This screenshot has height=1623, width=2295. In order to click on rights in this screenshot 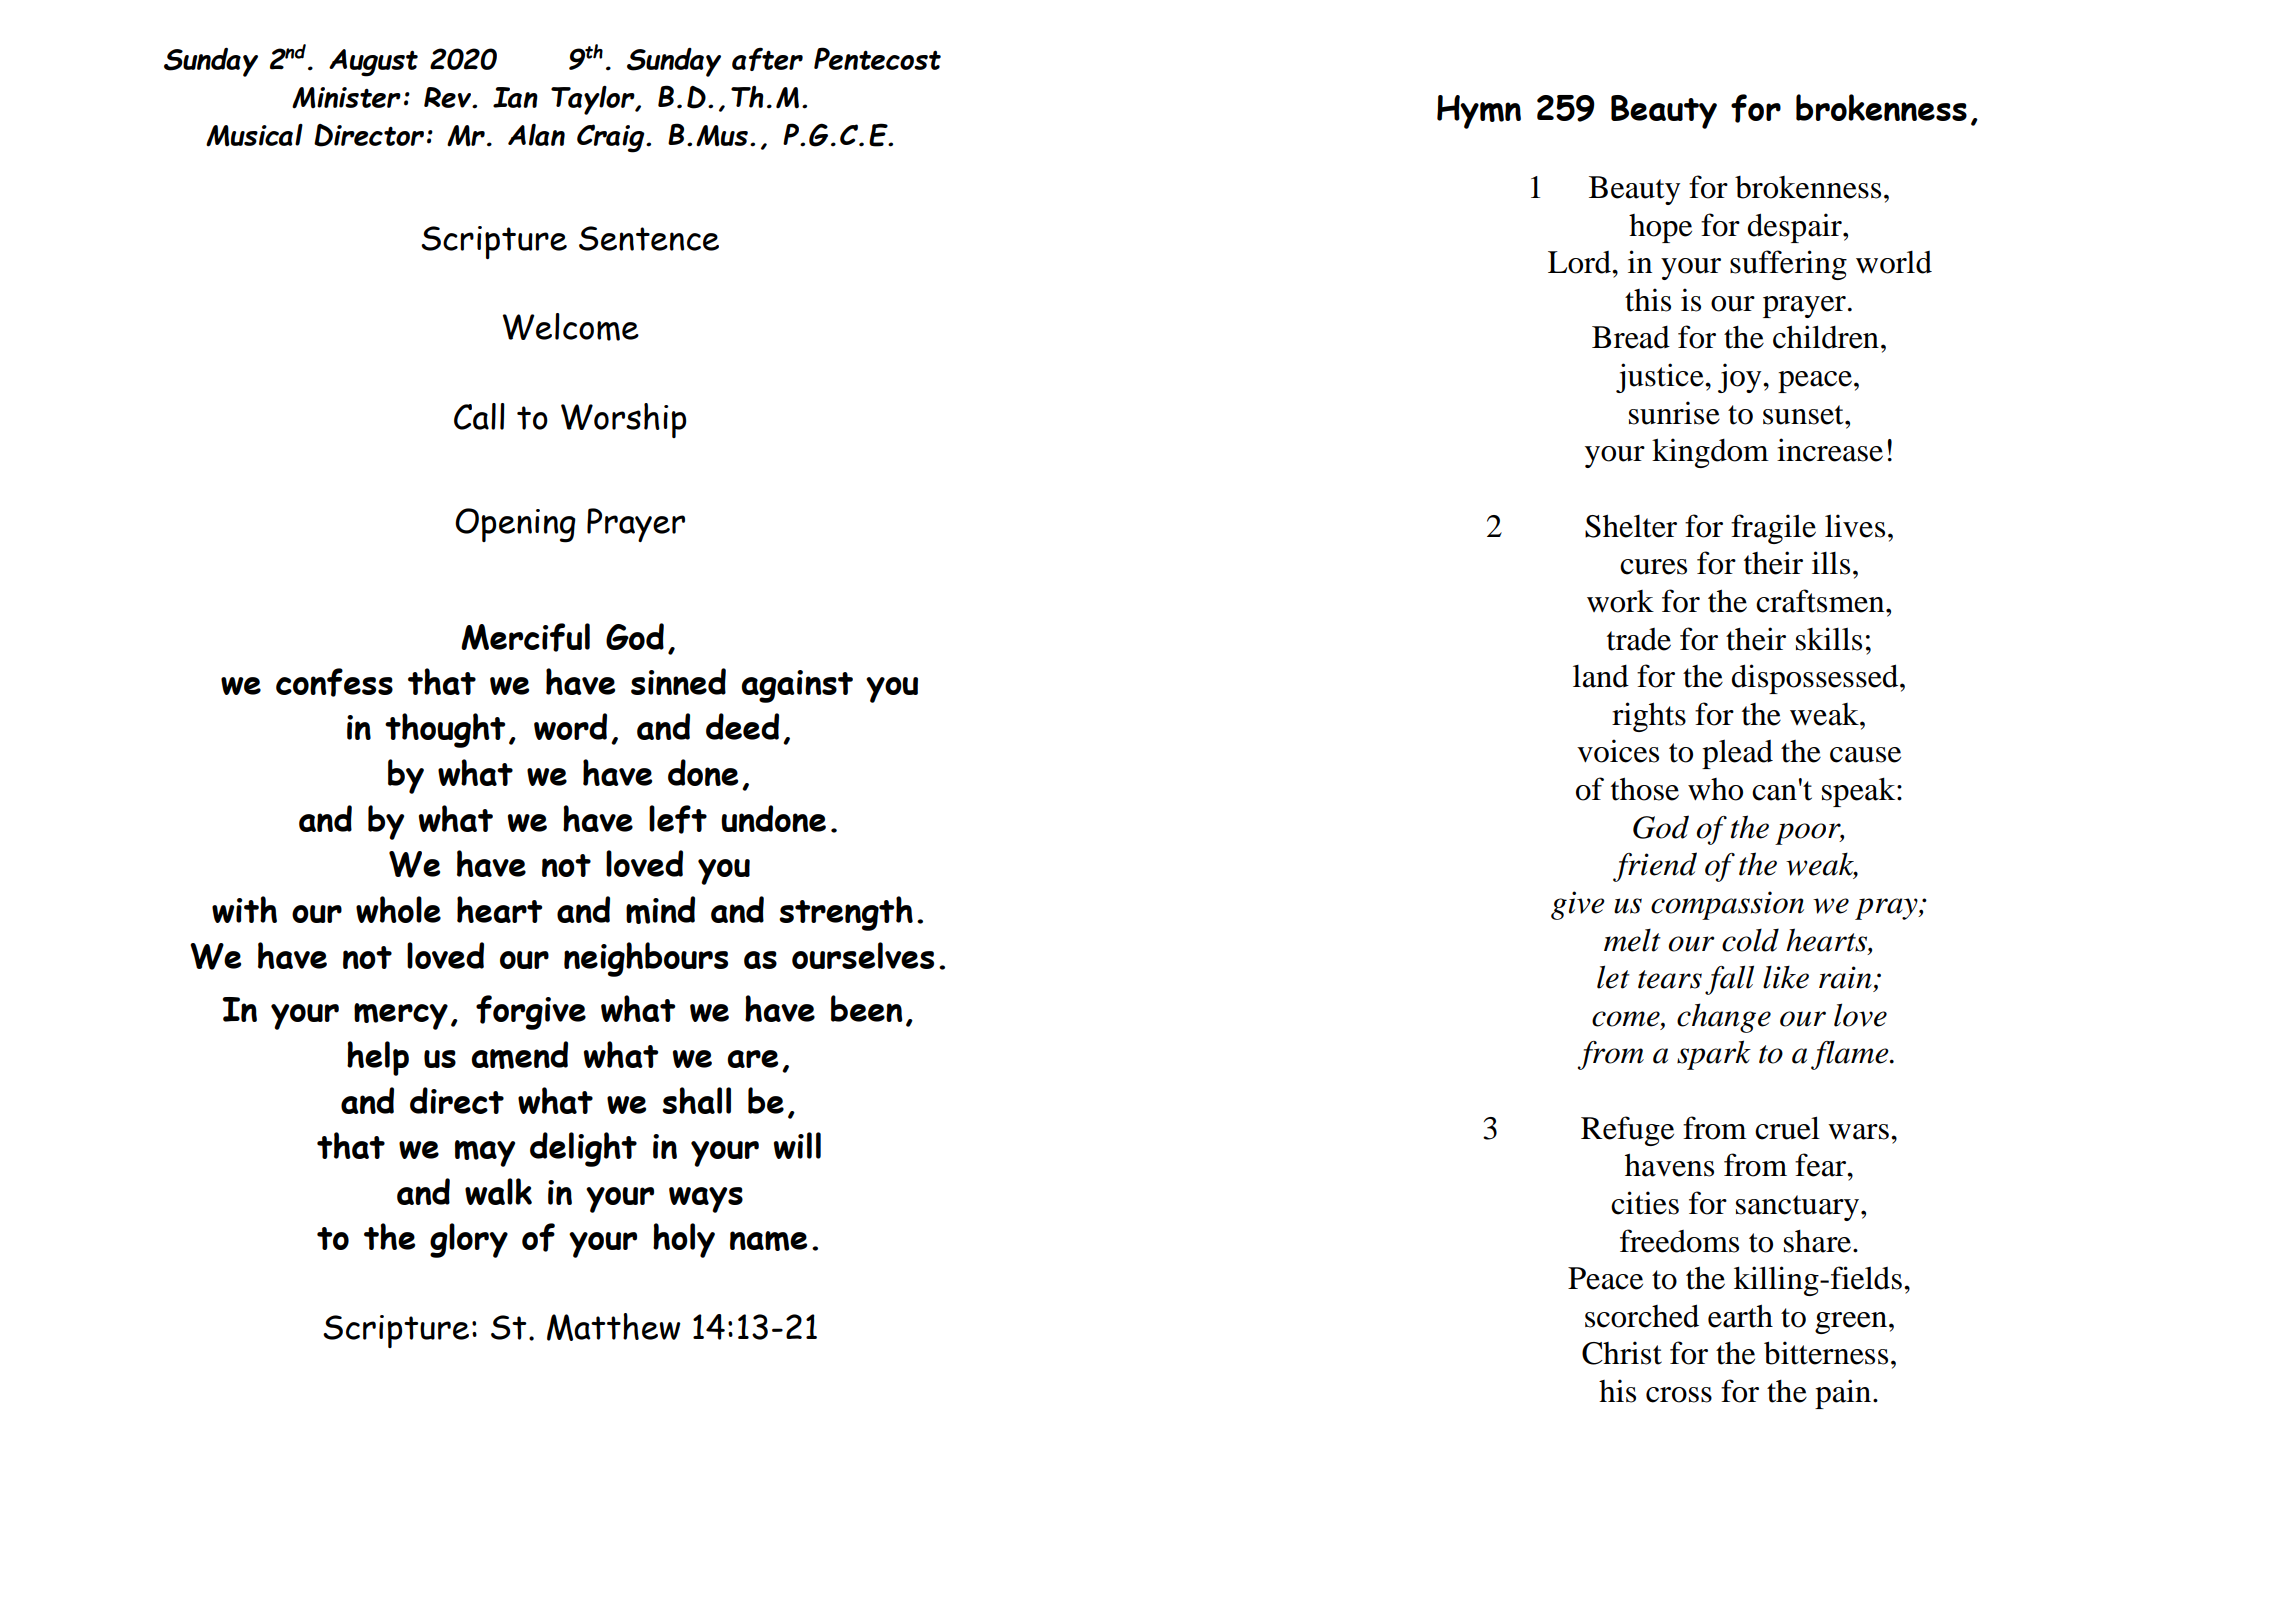, I will do `click(1649, 717)`.
